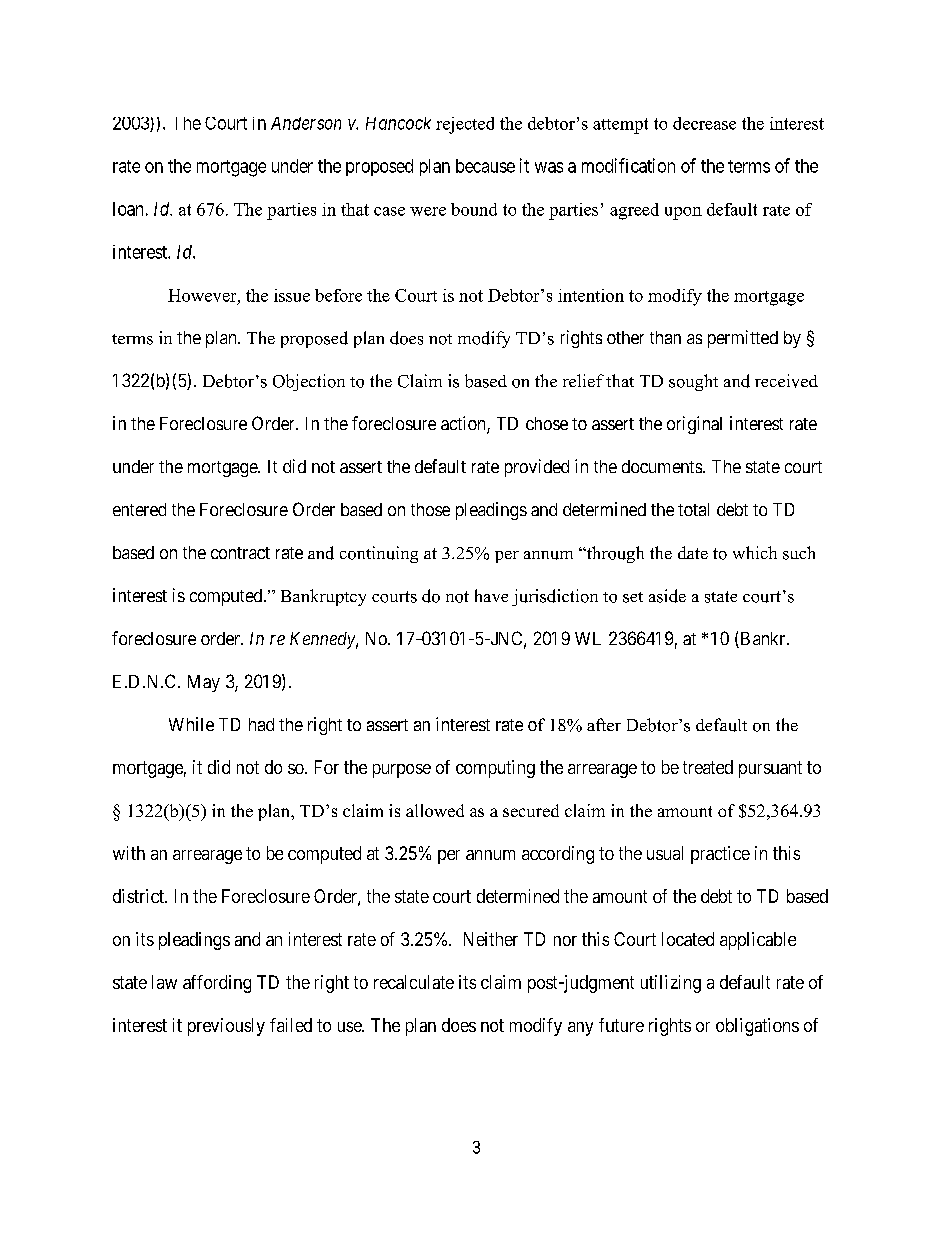  Describe the element at coordinates (485, 166) in the document. I see `because` at that location.
